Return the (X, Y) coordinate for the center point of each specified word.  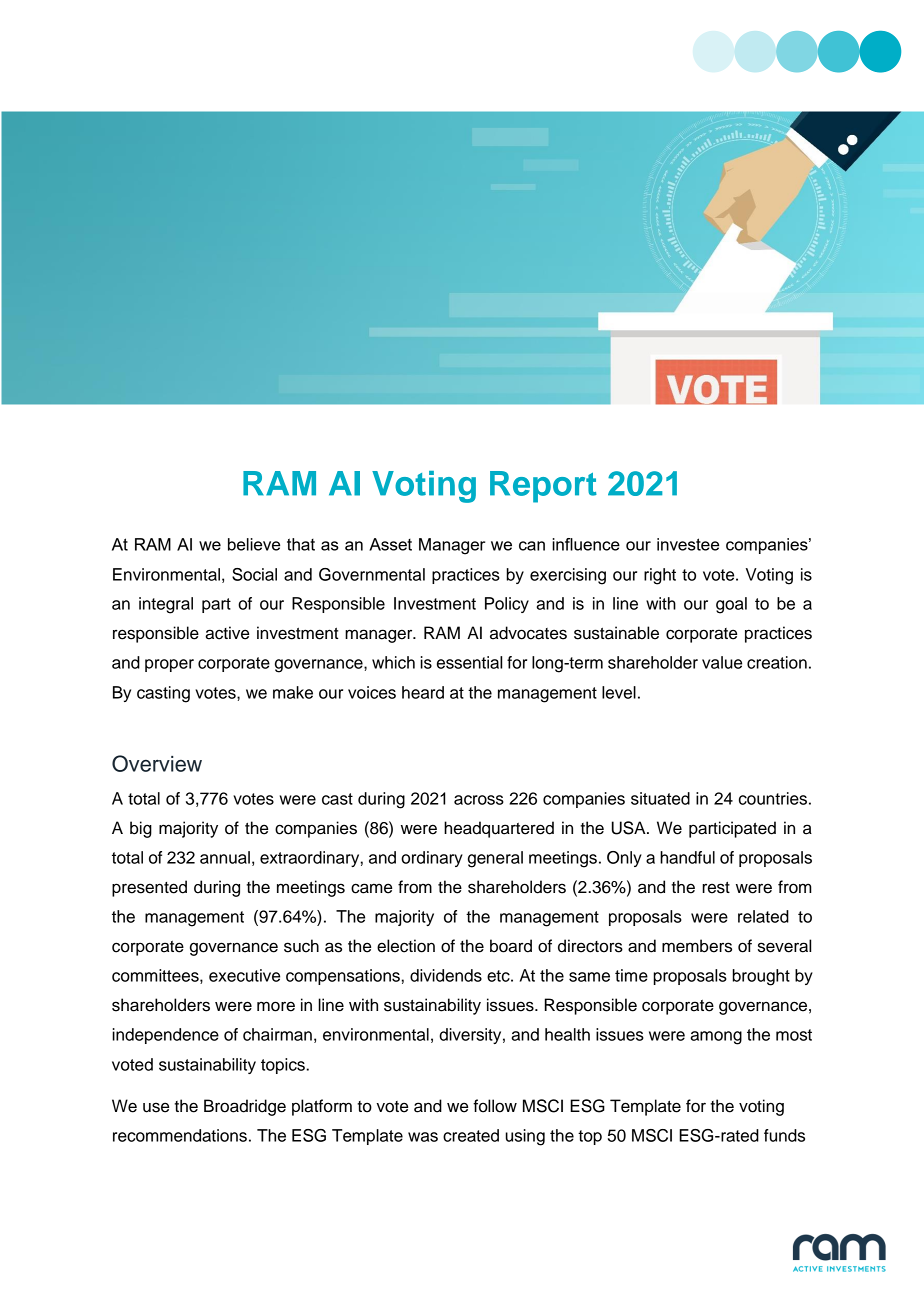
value (722, 662)
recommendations (180, 1135)
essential (469, 662)
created (471, 1135)
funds (784, 1135)
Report (543, 487)
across (479, 800)
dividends (446, 975)
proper (169, 665)
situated (660, 798)
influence (586, 544)
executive (244, 975)
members (697, 946)
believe (254, 544)
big (141, 829)
